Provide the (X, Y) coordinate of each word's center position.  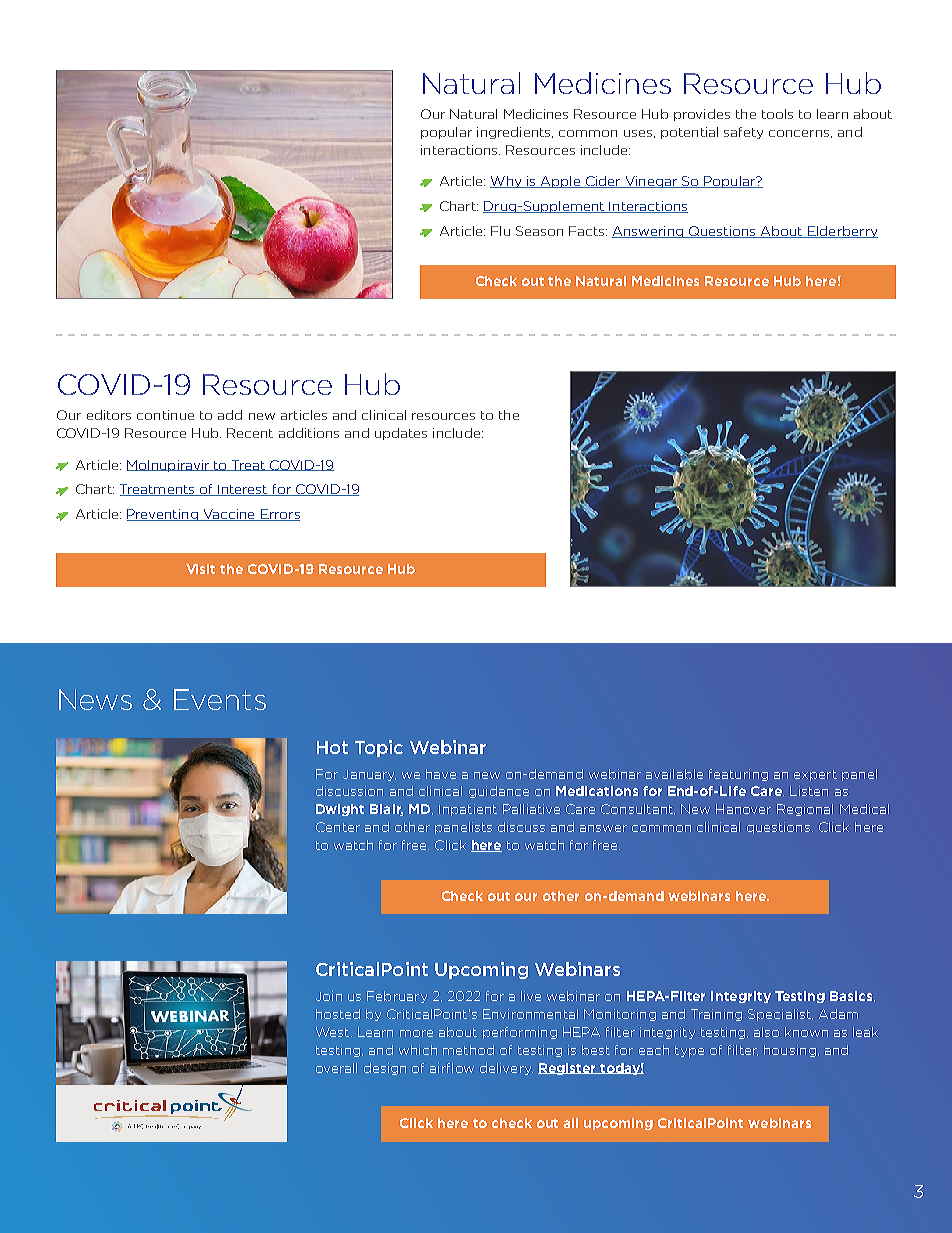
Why (507, 182)
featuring (738, 775)
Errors (279, 515)
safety (743, 133)
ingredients (515, 133)
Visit (200, 569)
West (332, 1032)
